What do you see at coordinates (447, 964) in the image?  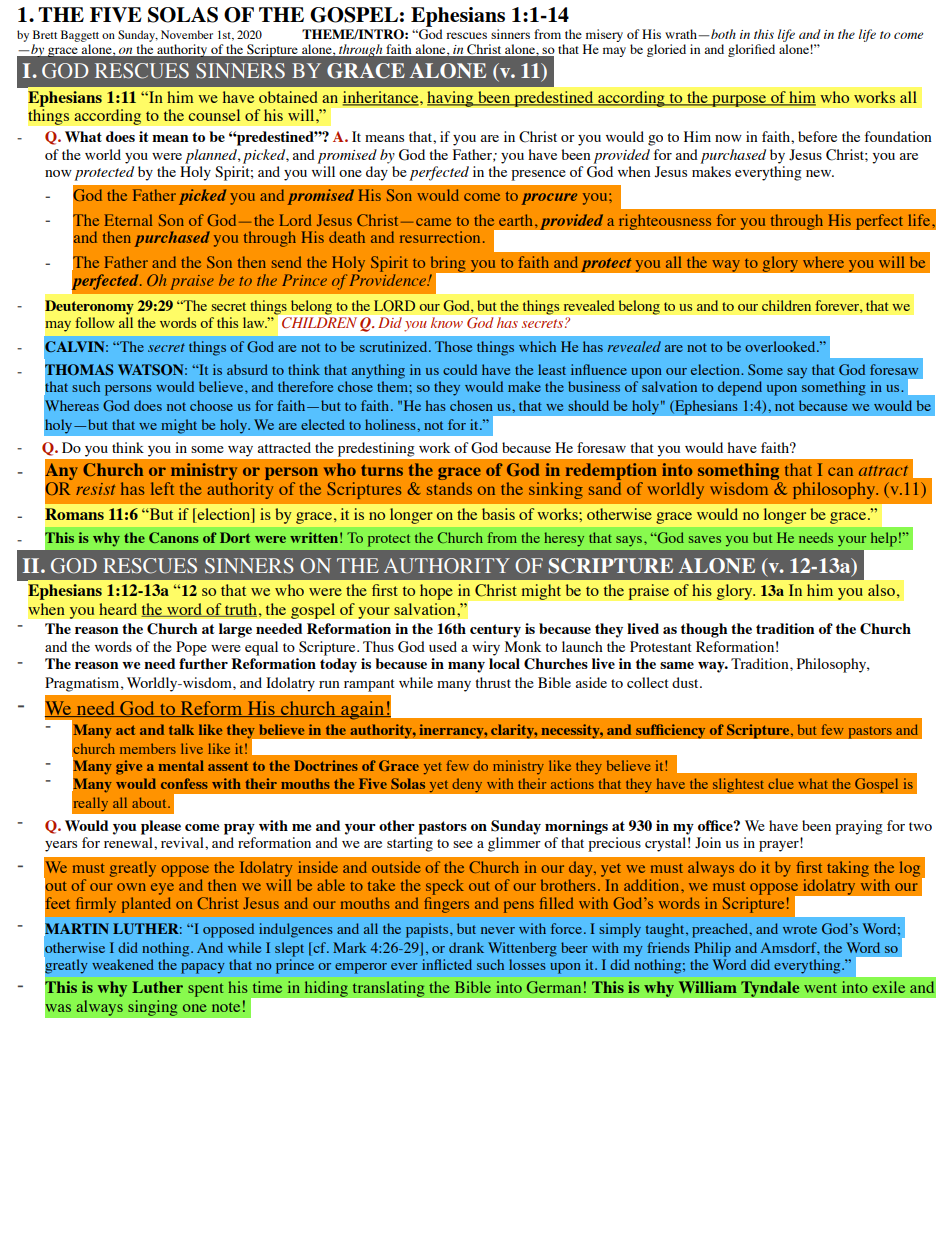 I see `inflicted` at bounding box center [447, 964].
